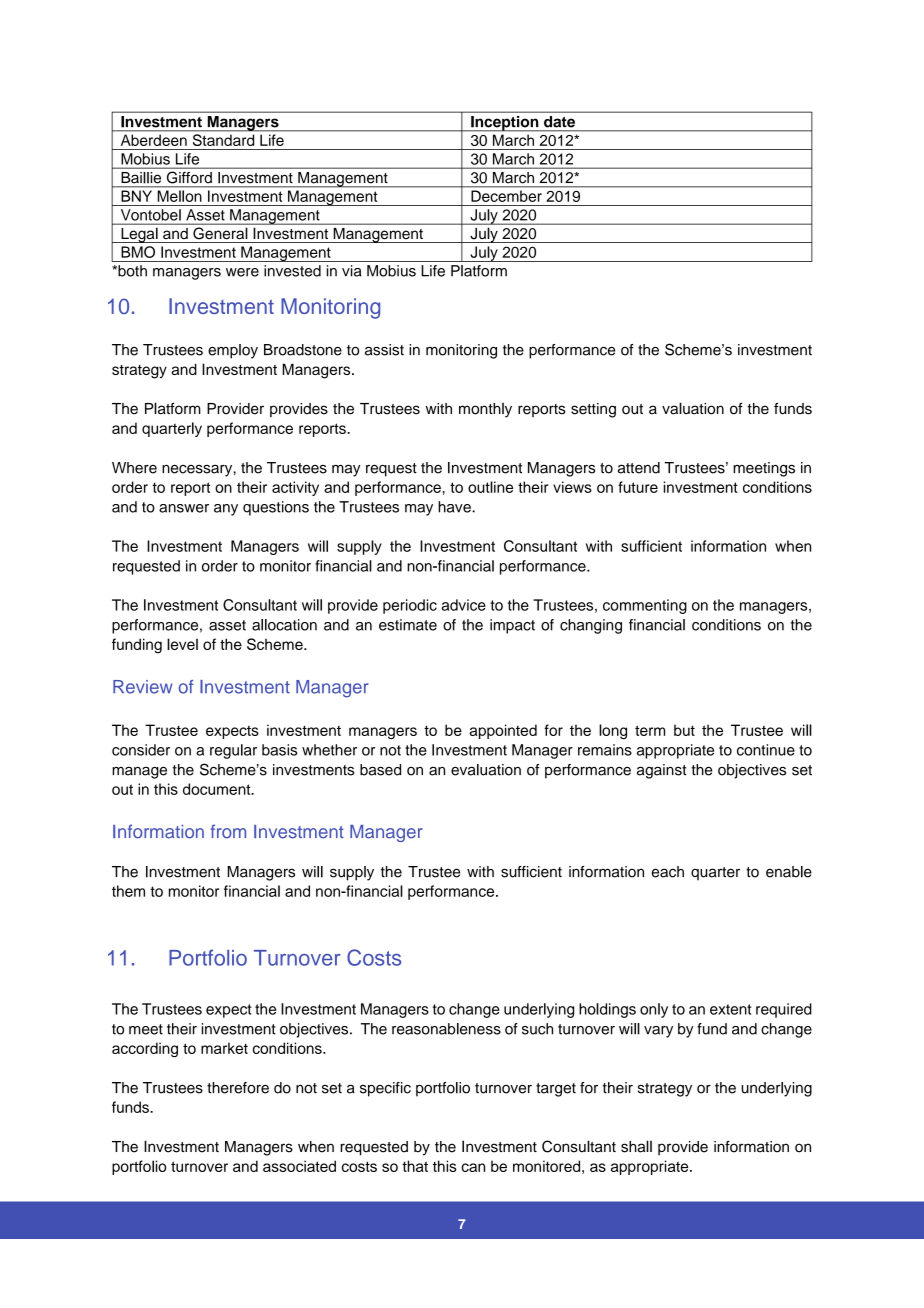 The width and height of the image is (924, 1308). Describe the element at coordinates (384, 350) in the image. I see `assist` at that location.
